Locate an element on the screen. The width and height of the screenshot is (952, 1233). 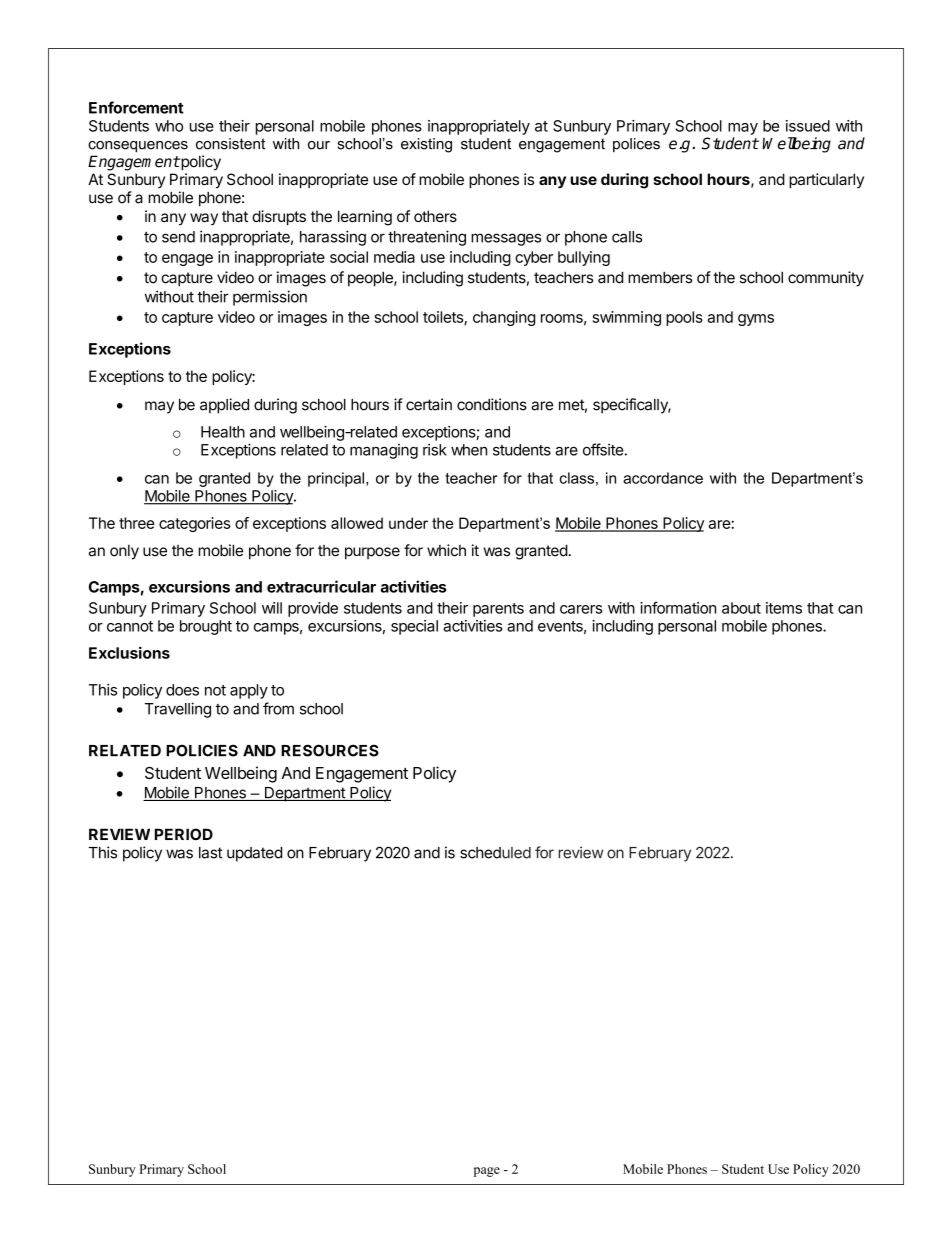
parents is located at coordinates (498, 610).
